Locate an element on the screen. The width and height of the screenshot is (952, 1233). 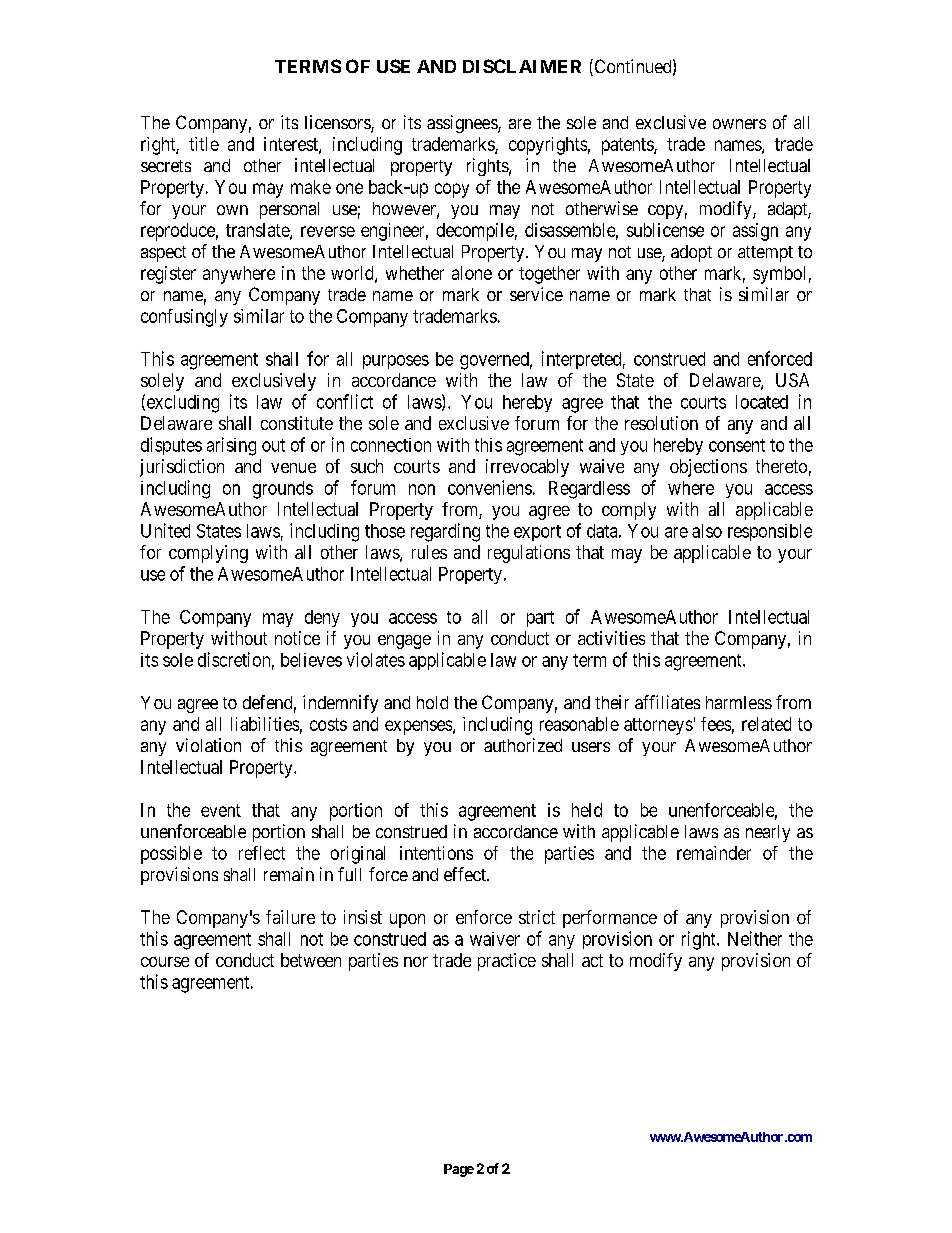
adopt is located at coordinates (691, 253).
